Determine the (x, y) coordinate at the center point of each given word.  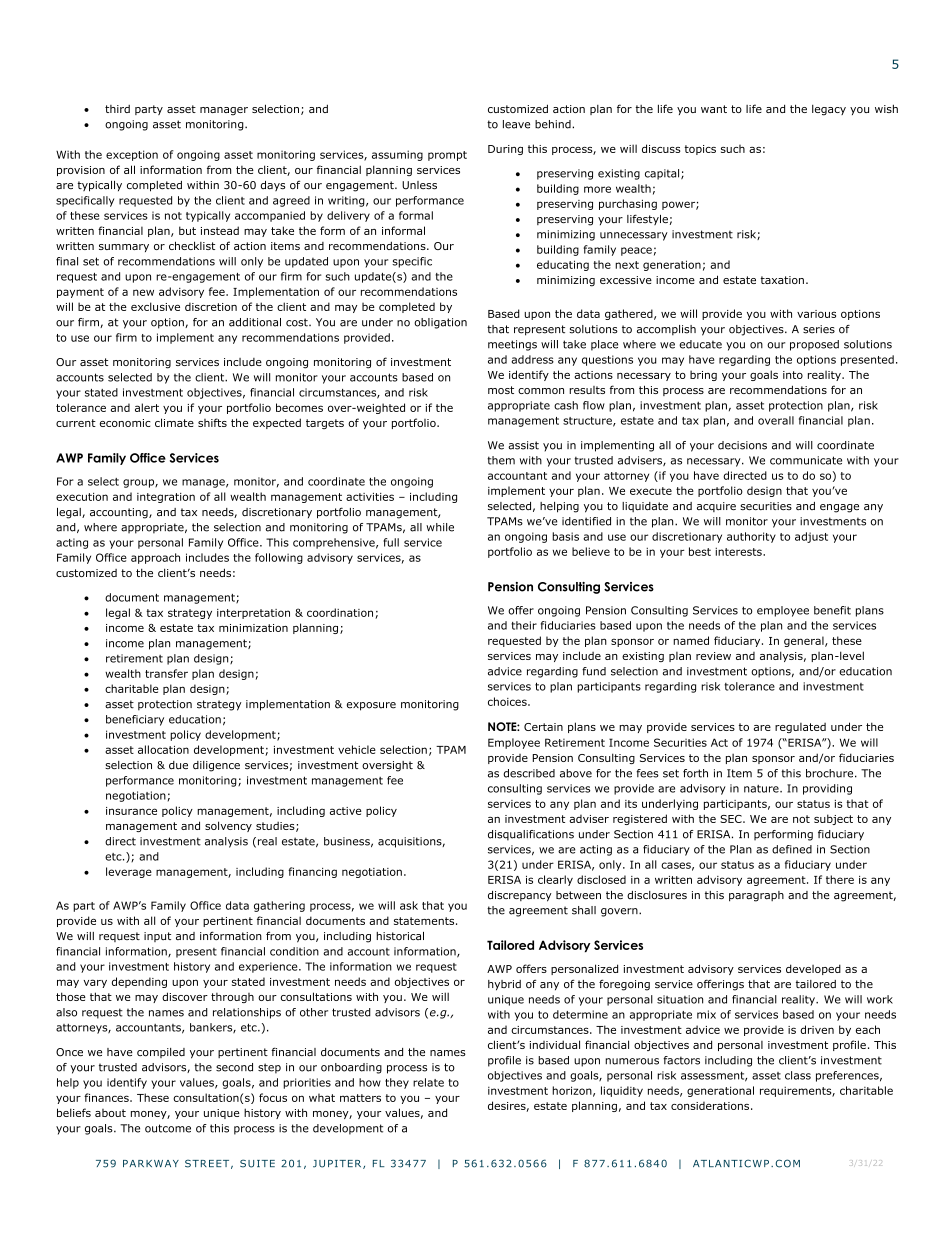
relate (428, 1082)
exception (132, 155)
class (798, 1075)
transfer (166, 673)
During (505, 150)
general (805, 641)
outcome (168, 1128)
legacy (829, 110)
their (524, 625)
